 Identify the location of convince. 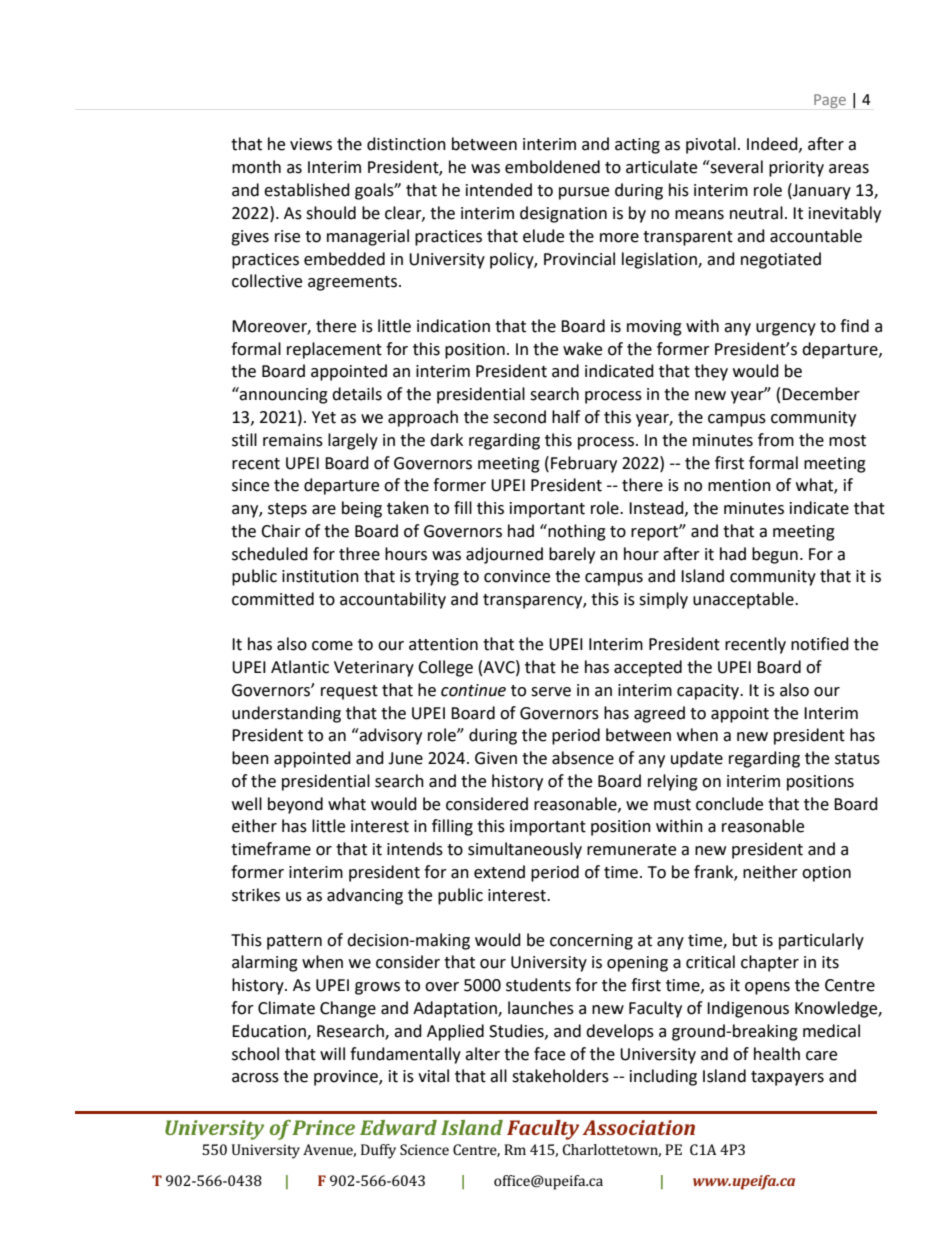
(517, 576).
